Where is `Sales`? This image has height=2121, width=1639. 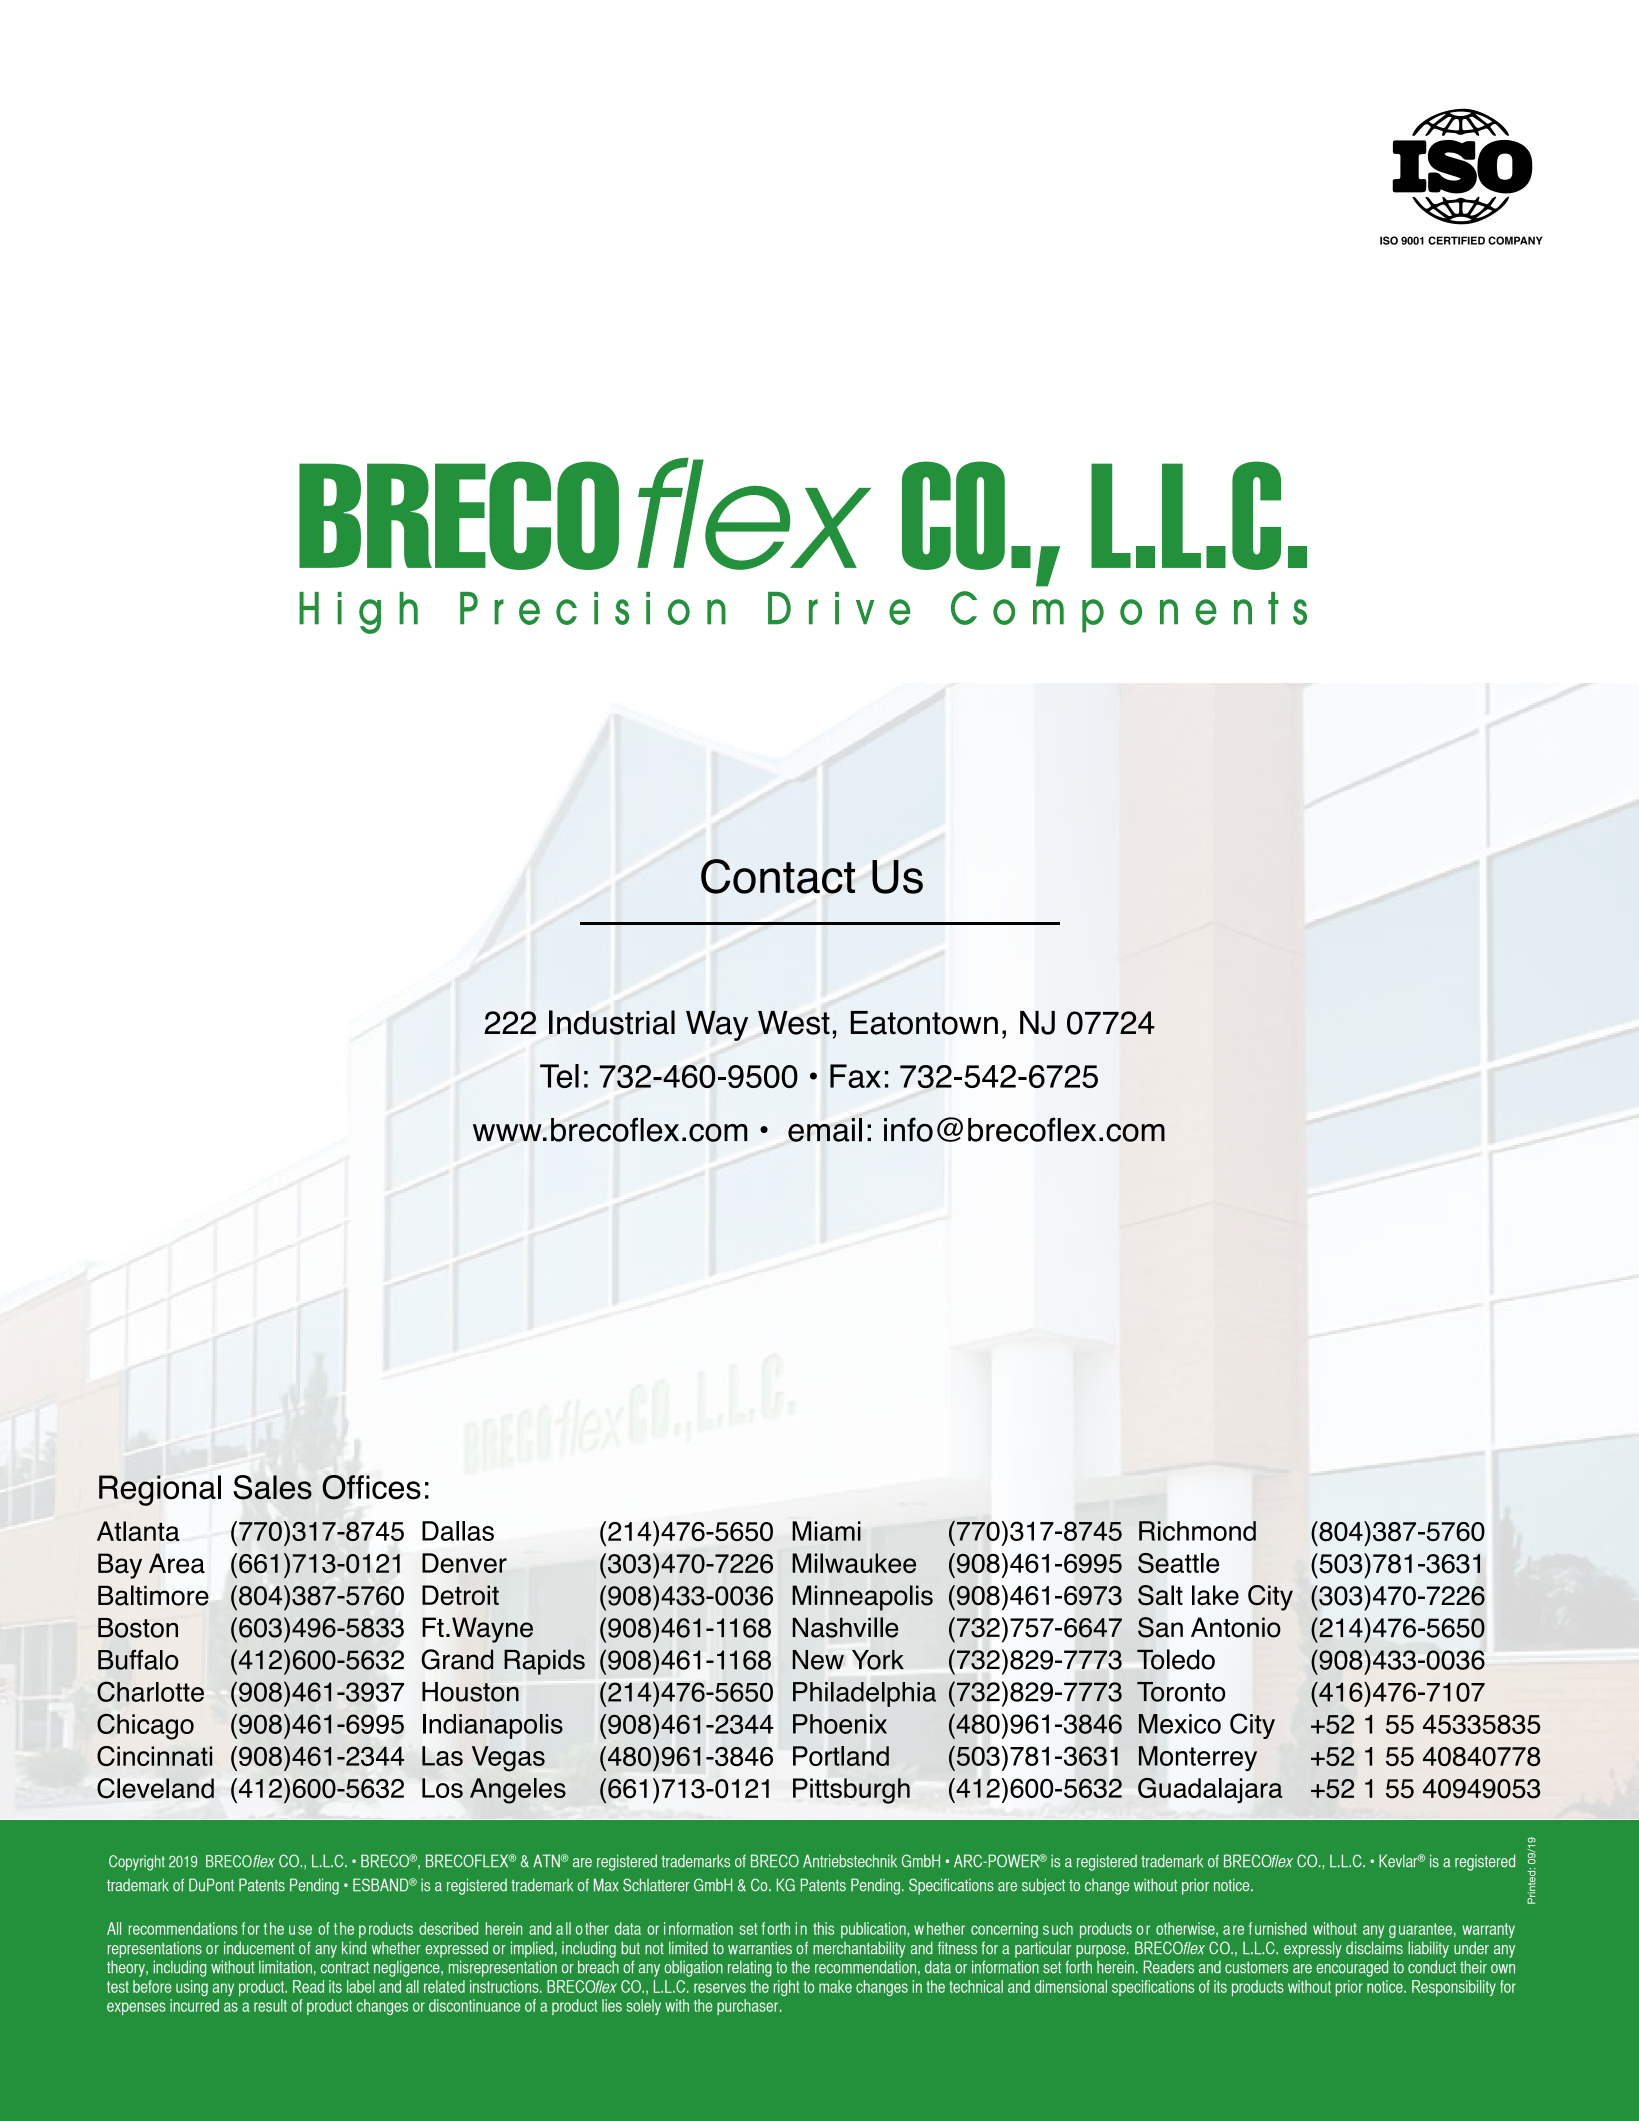 Sales is located at coordinates (273, 1487).
